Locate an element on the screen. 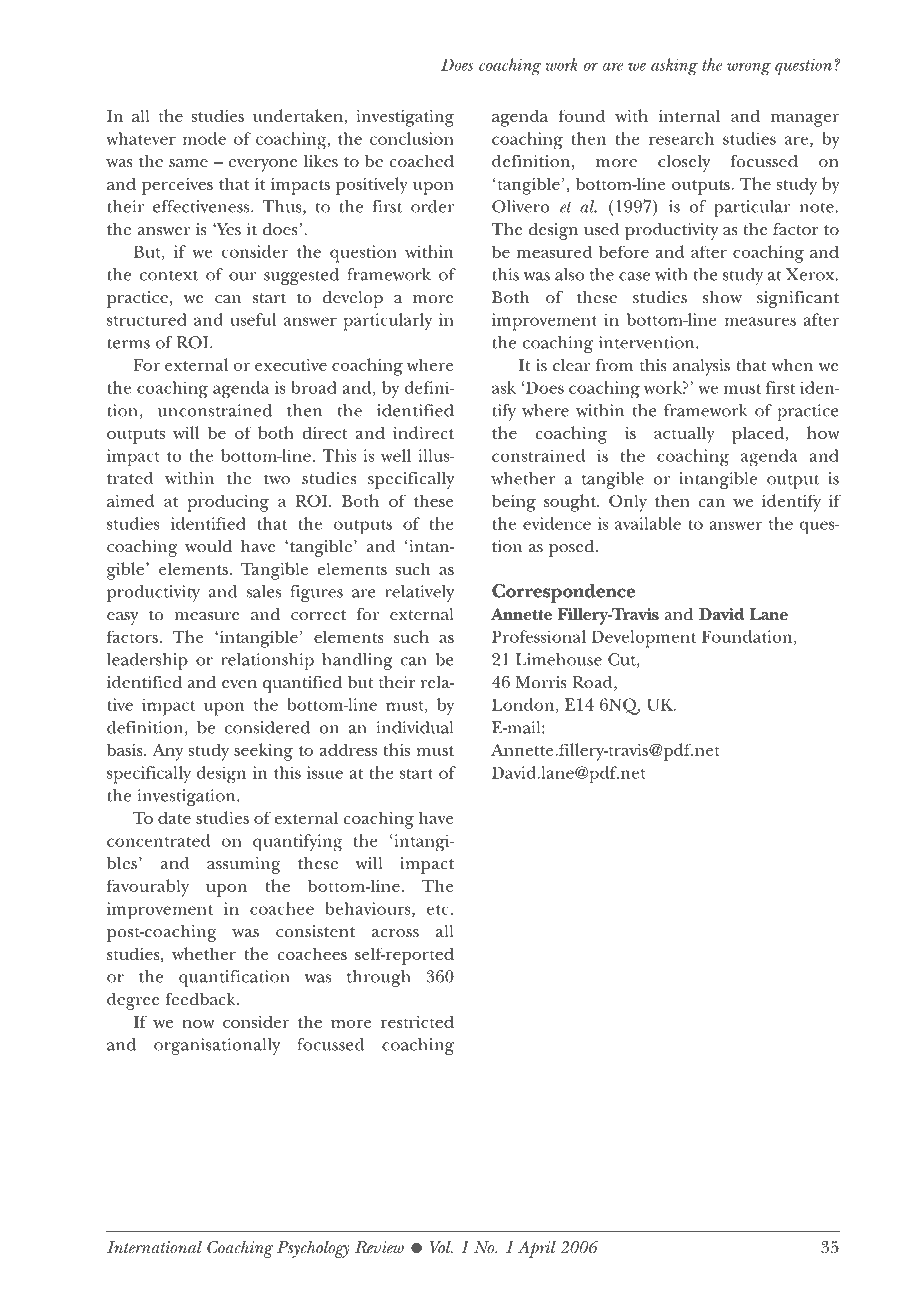 This screenshot has width=920, height=1316. internal is located at coordinates (689, 115).
